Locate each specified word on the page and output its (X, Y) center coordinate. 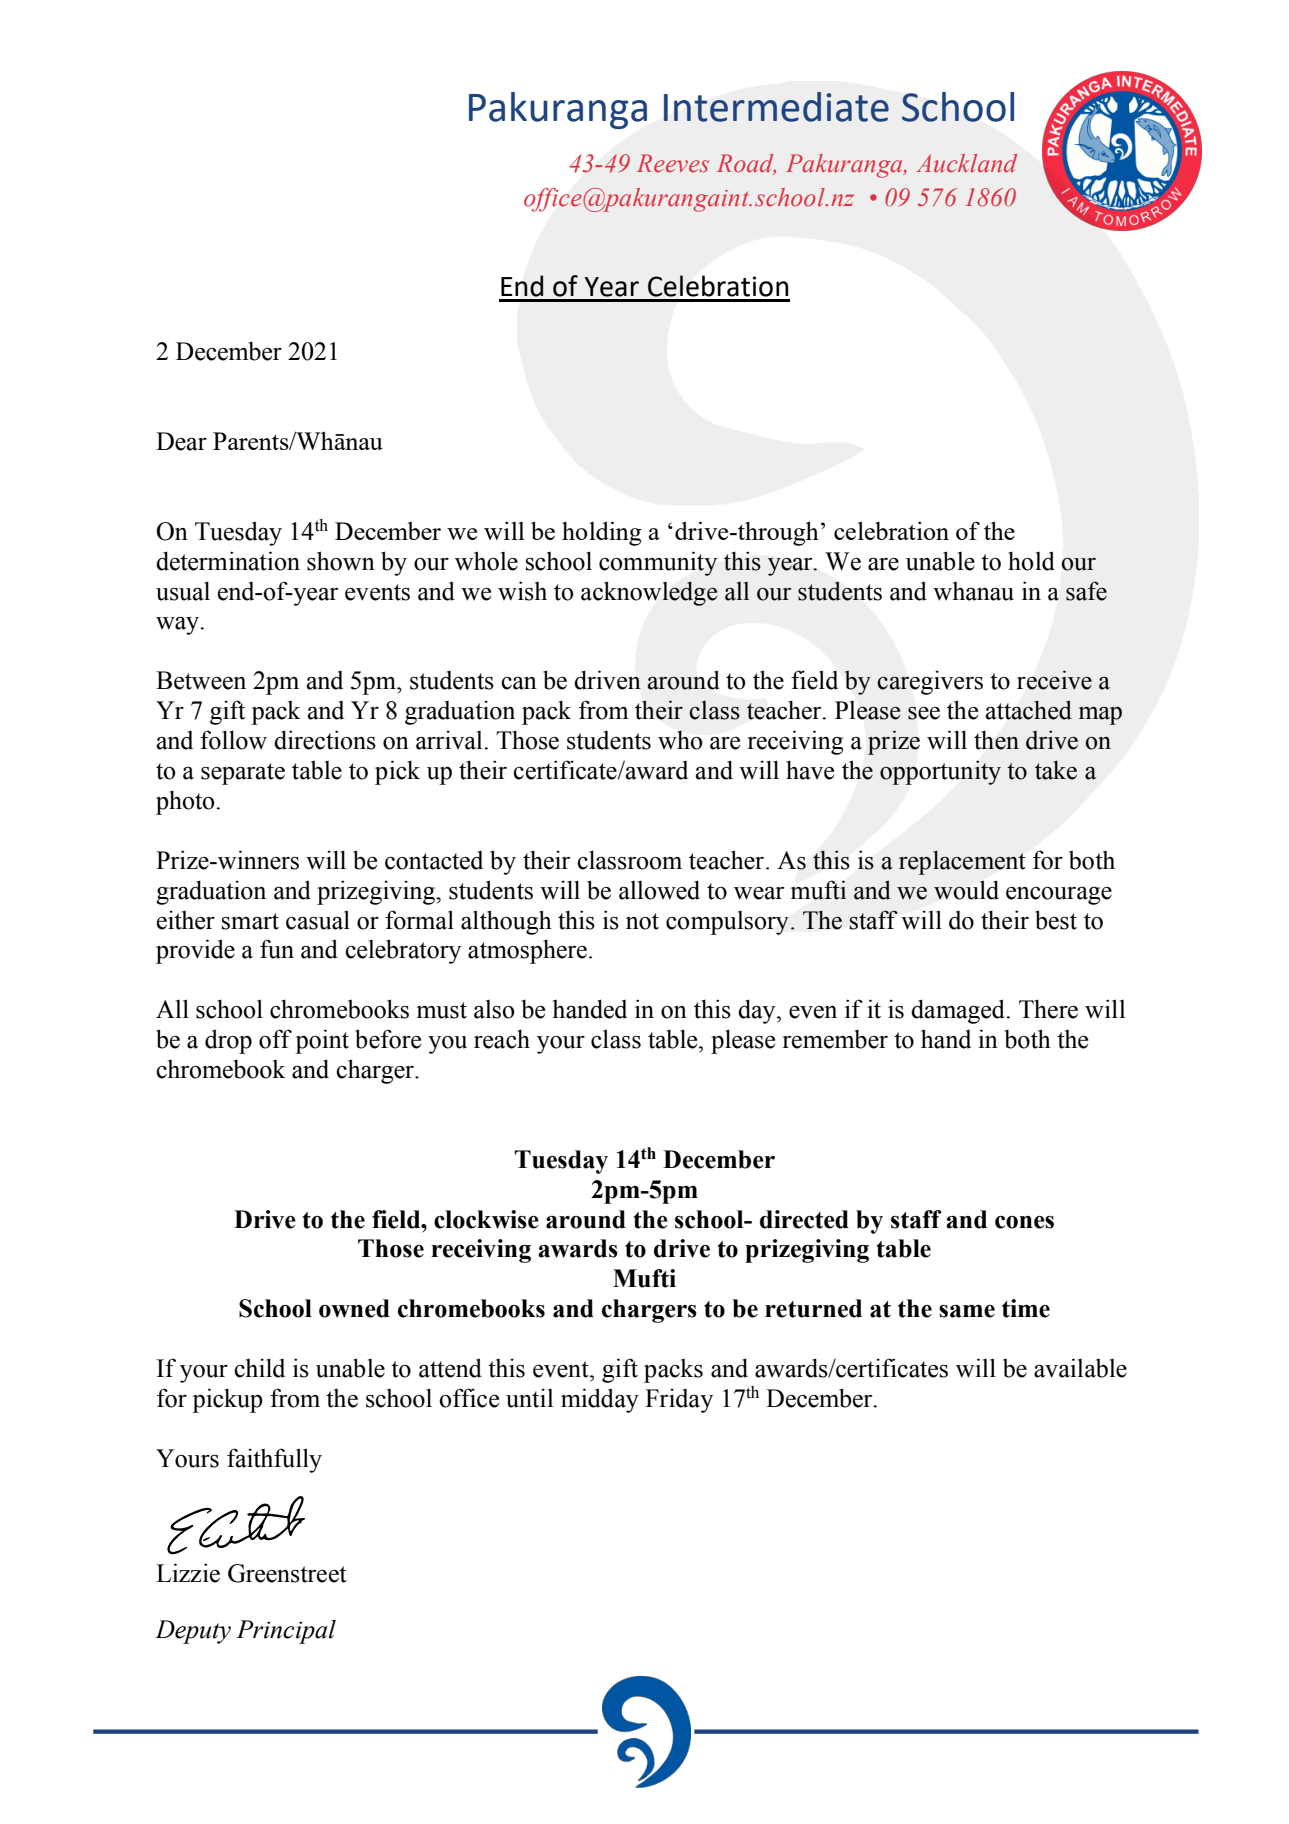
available (1080, 1368)
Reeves (673, 163)
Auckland (966, 163)
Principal (286, 1632)
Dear (181, 441)
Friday (679, 1400)
